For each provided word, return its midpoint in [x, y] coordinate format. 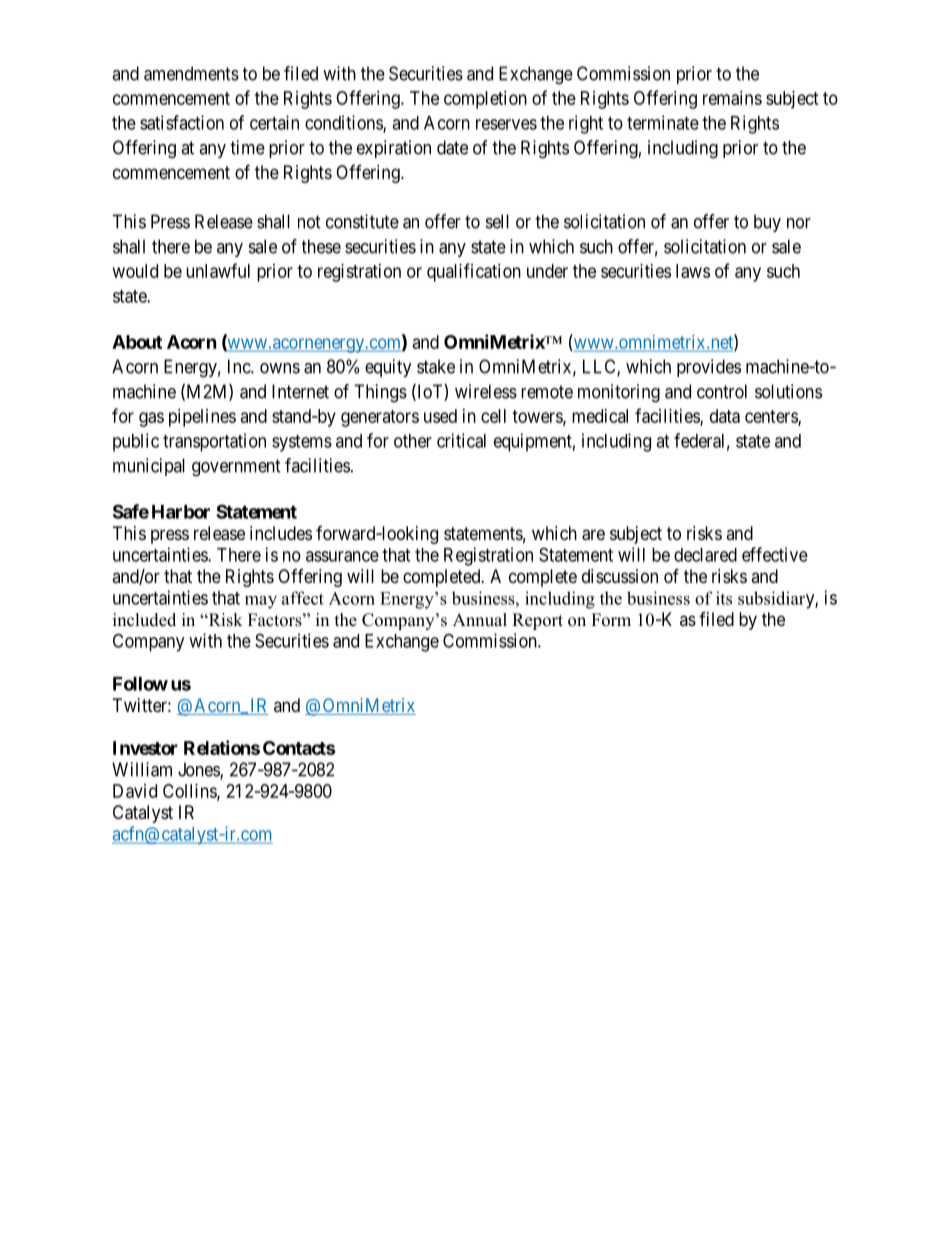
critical [461, 440]
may [261, 602]
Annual [480, 620]
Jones [199, 770]
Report [537, 621]
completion [485, 100]
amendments [191, 73]
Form [611, 620]
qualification [474, 272]
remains [732, 98]
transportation [214, 442]
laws [693, 271]
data [725, 416]
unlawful [218, 270]
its [724, 598]
